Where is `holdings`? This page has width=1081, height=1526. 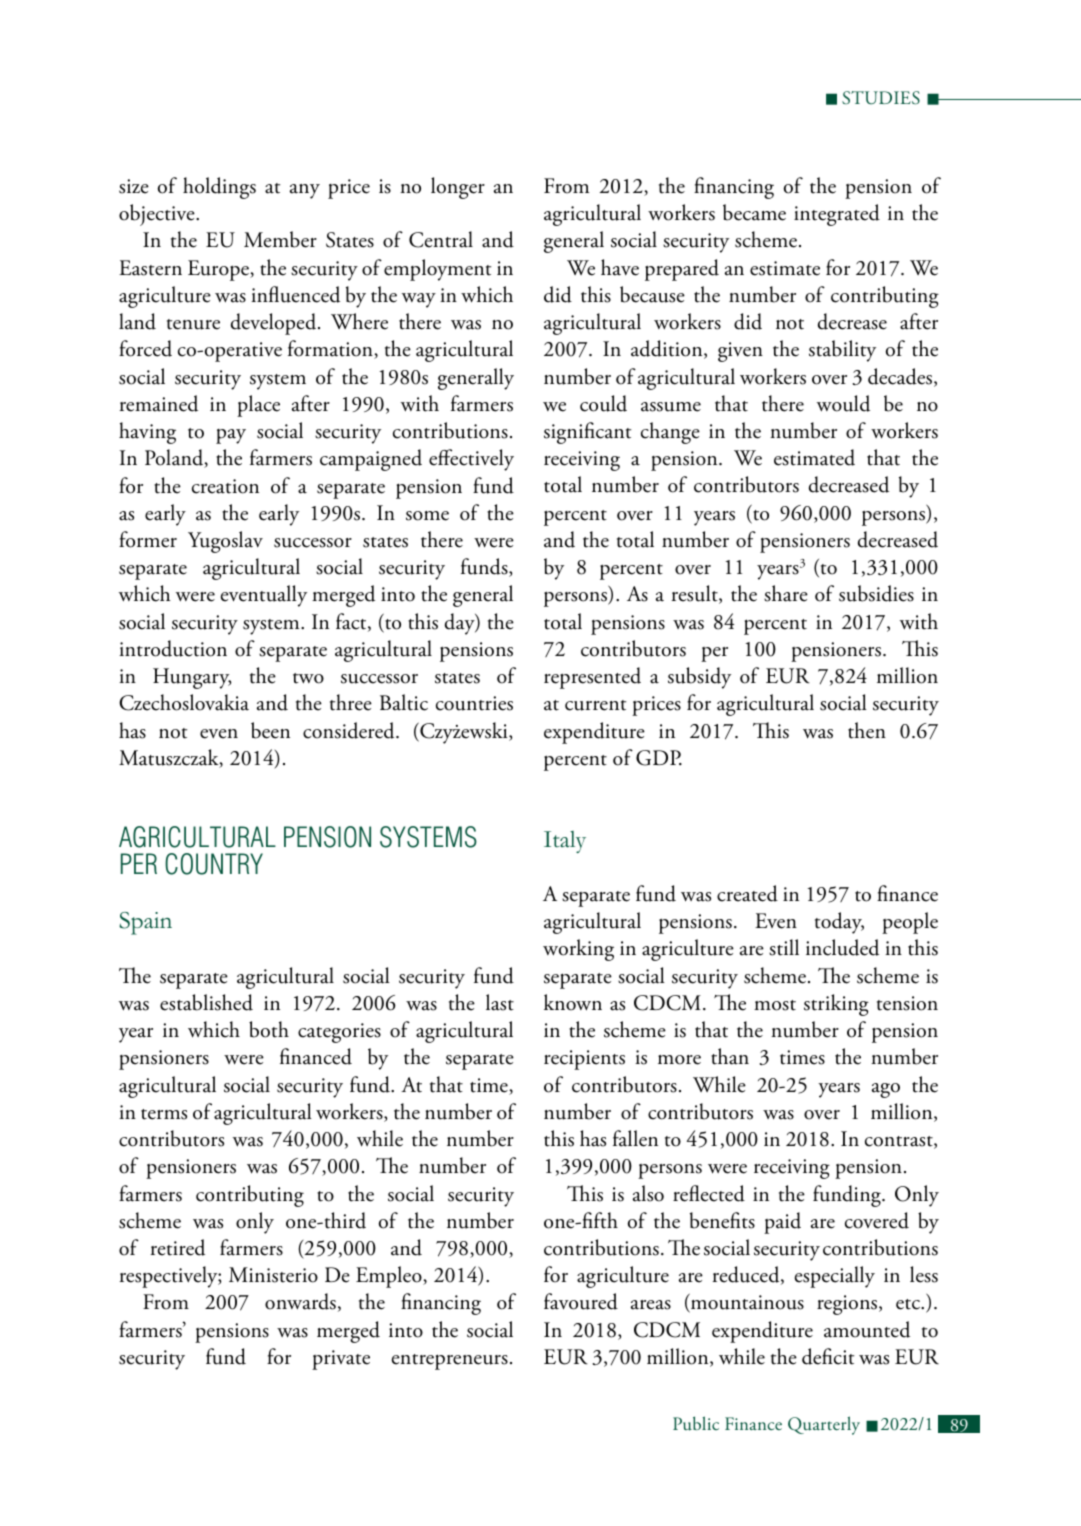
holdings is located at coordinates (219, 188).
